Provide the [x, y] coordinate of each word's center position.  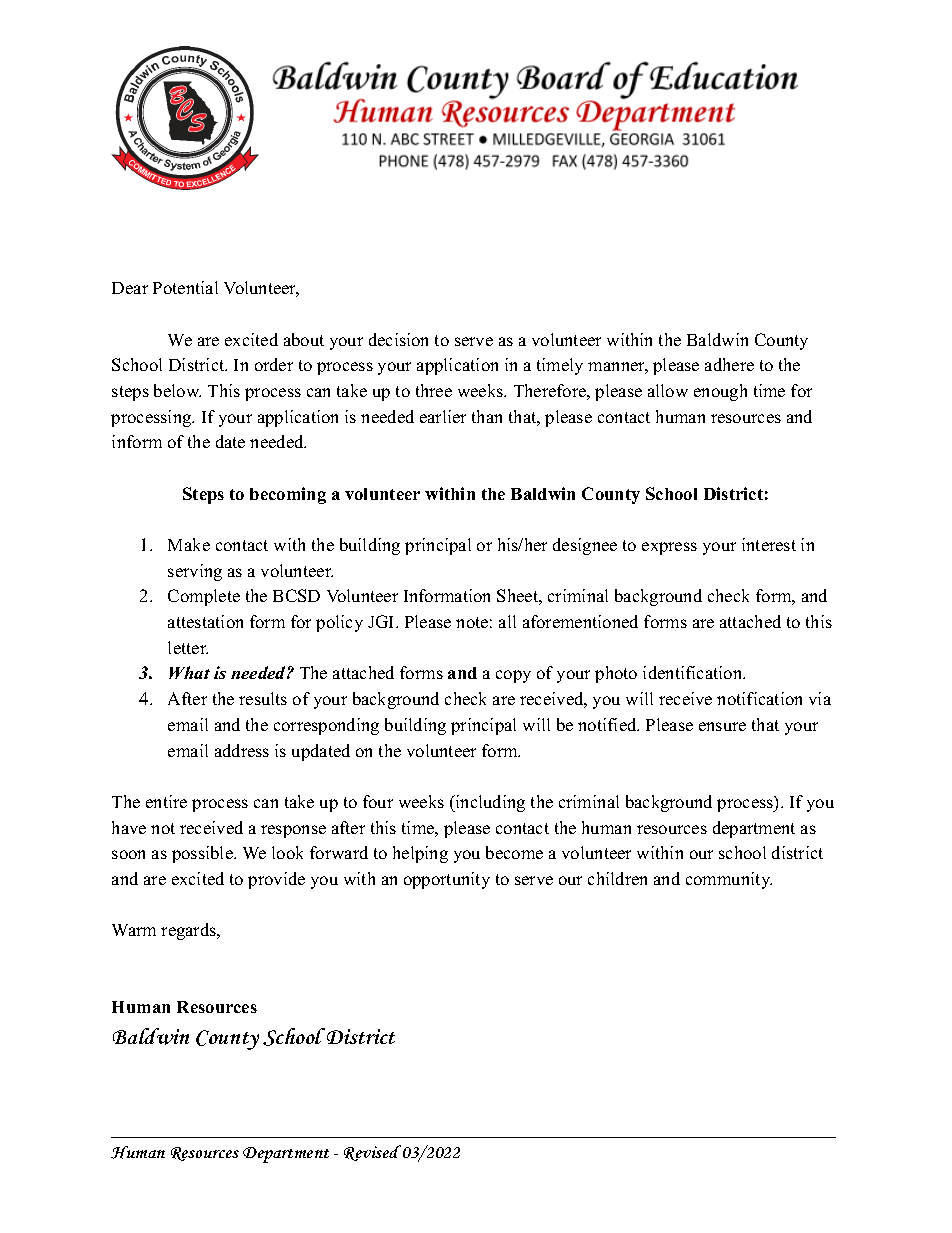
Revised [372, 1153]
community [729, 880]
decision [398, 339]
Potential [185, 287]
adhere [729, 364]
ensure [722, 726]
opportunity [447, 880]
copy [513, 676]
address [242, 750]
